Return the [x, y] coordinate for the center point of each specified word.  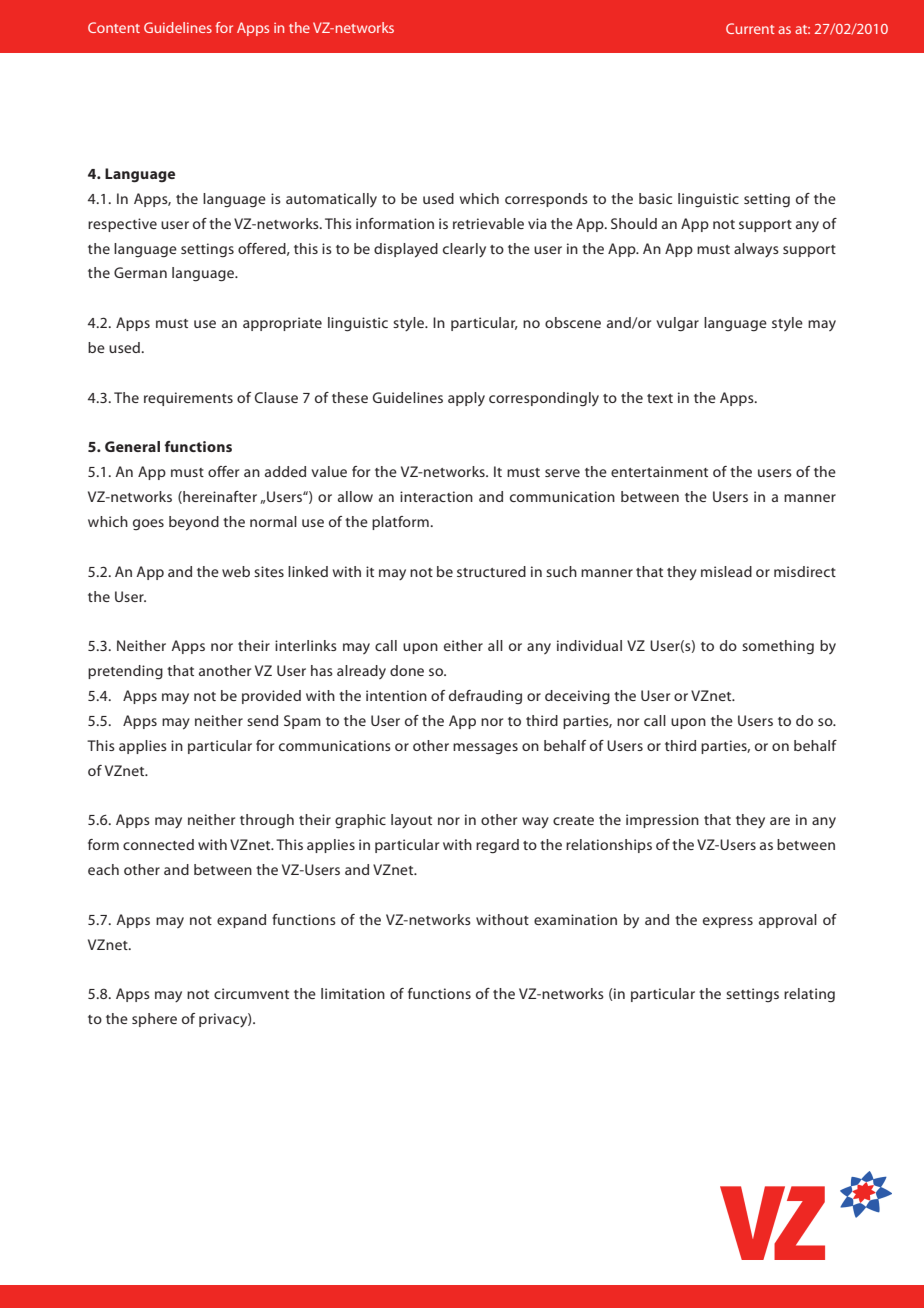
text [660, 398]
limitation [353, 993]
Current [750, 28]
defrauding [485, 697]
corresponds [546, 200]
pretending [125, 672]
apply [466, 399]
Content [114, 27]
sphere [154, 1020]
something [778, 647]
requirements [188, 399]
